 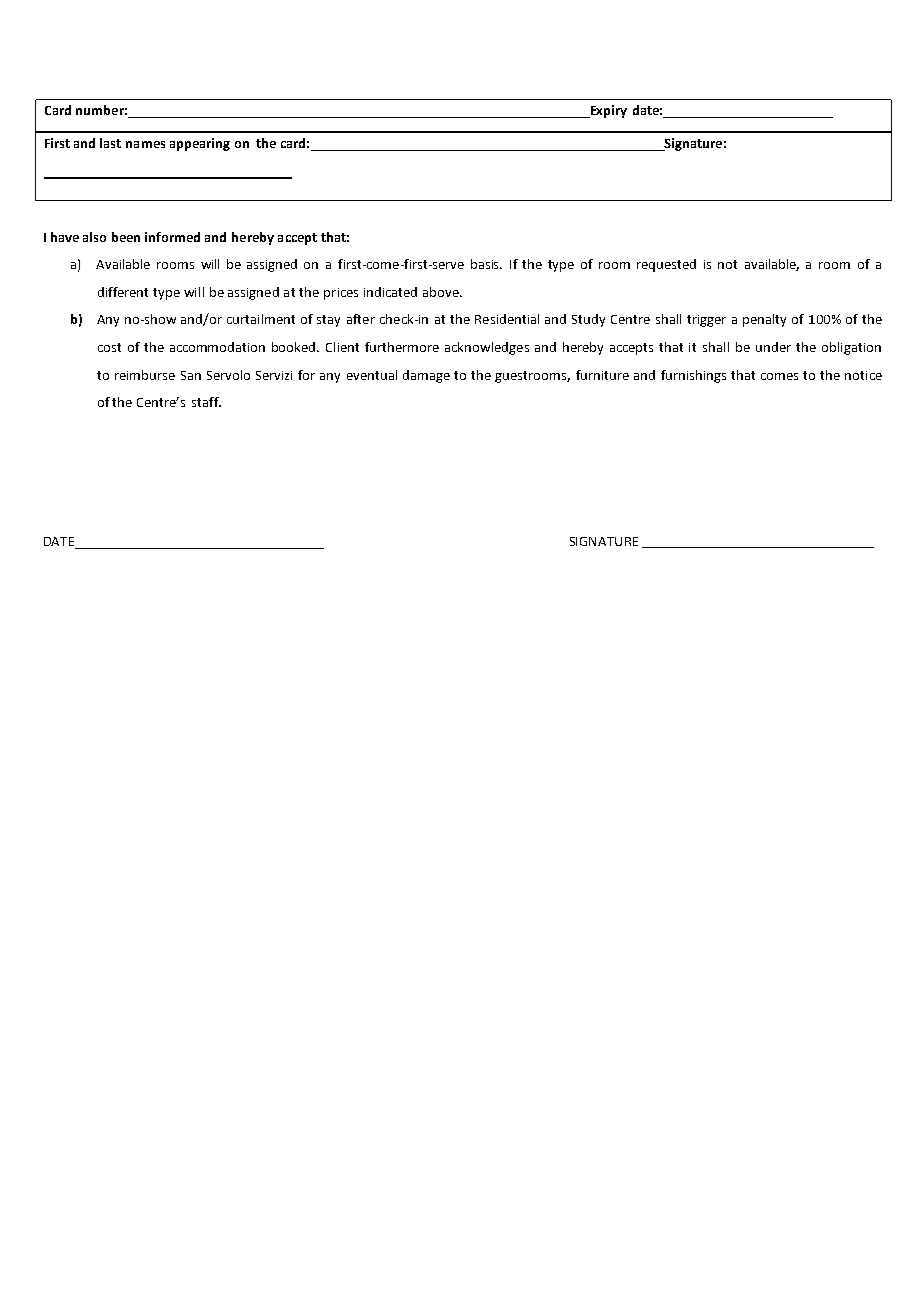 I want to click on names, so click(x=145, y=144).
